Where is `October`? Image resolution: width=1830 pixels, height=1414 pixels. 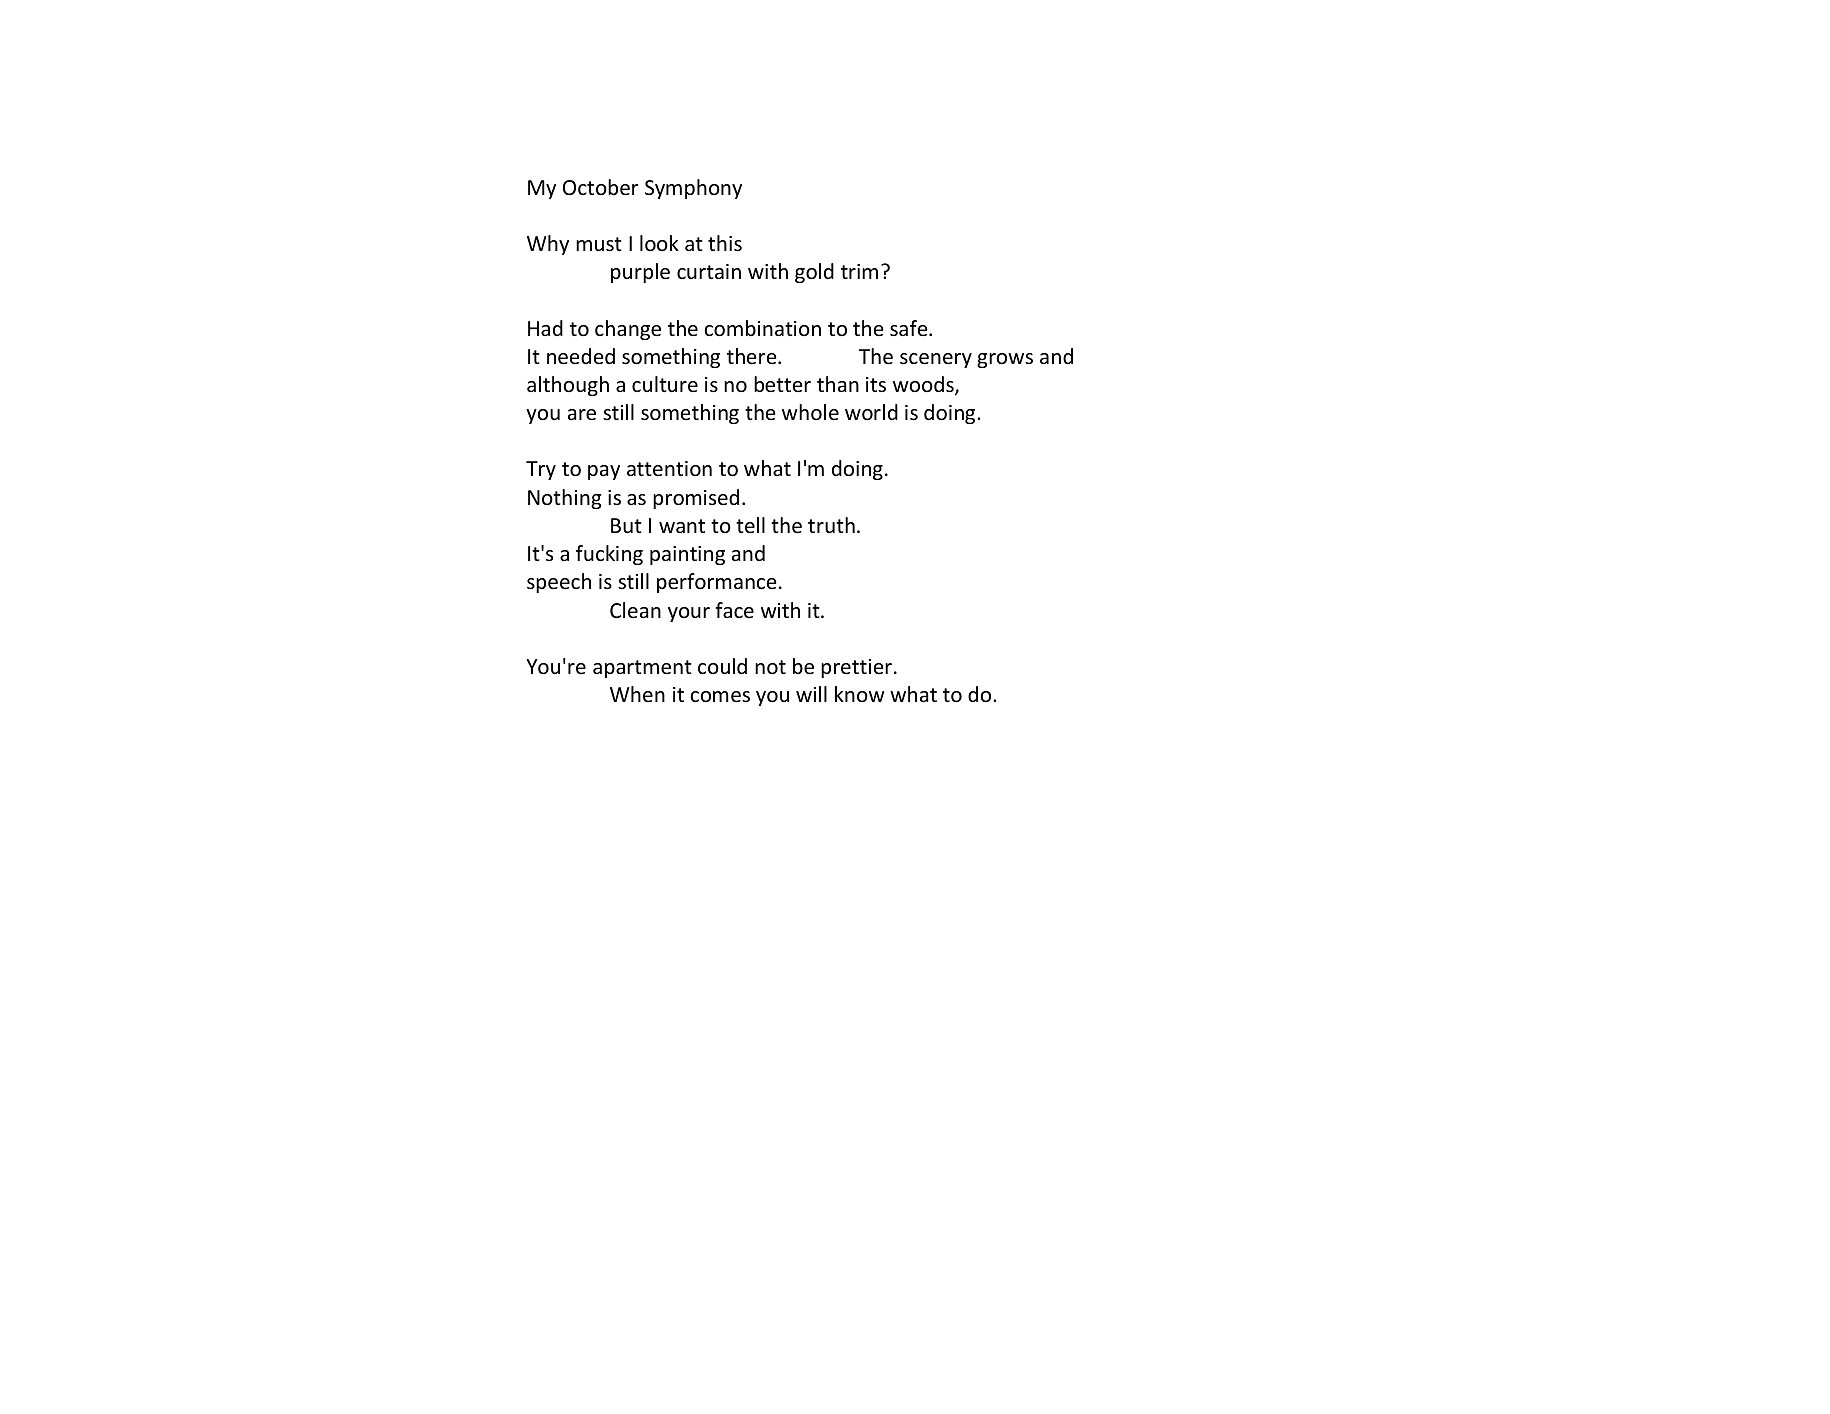 October is located at coordinates (601, 187).
